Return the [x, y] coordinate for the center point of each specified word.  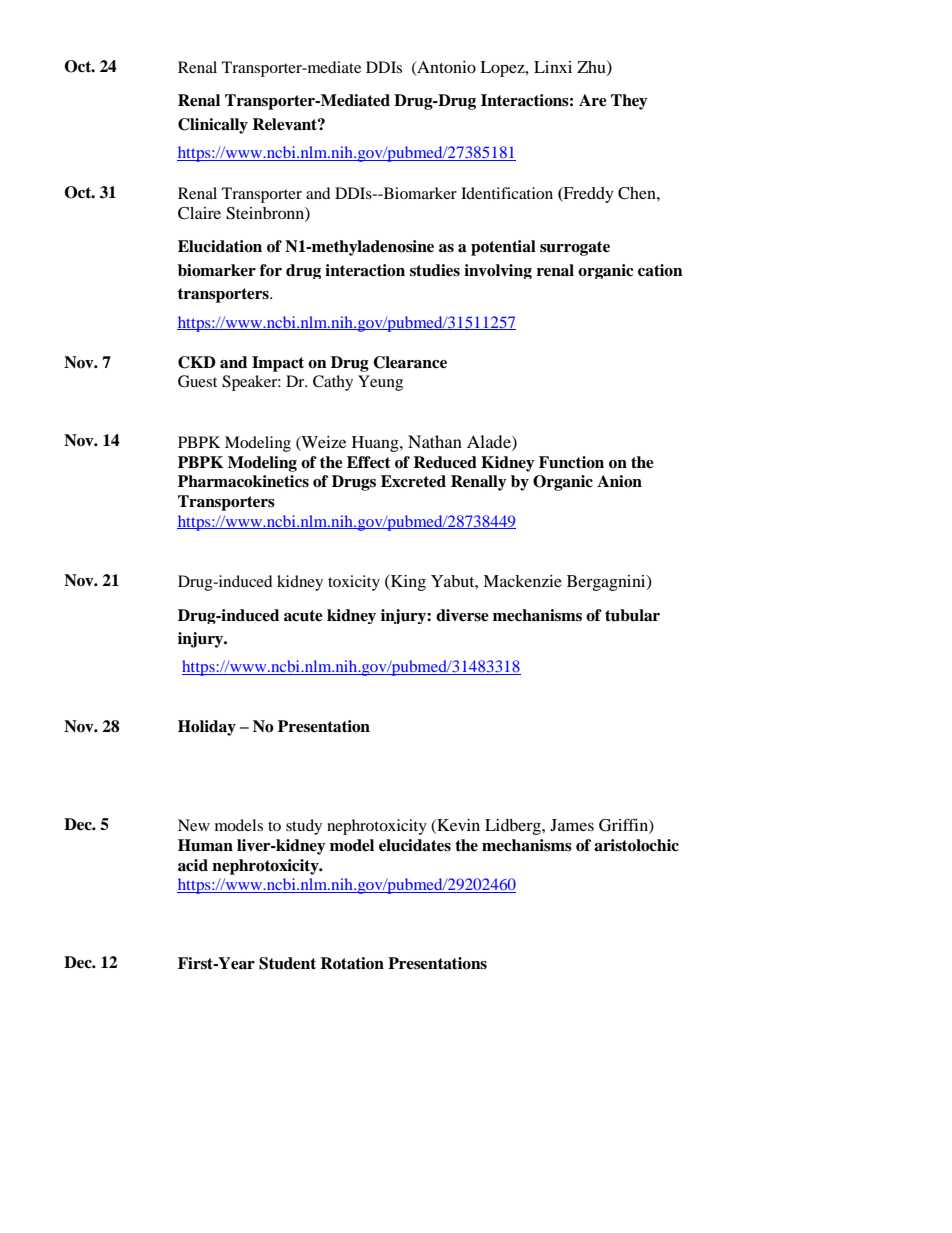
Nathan [435, 441]
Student [287, 963]
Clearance [410, 362]
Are [593, 100]
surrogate [575, 248]
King [407, 582]
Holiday [207, 728]
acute [303, 616]
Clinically [213, 126]
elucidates [415, 845]
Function [571, 462]
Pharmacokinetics [243, 481]
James [572, 825]
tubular [632, 615]
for [271, 270]
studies [435, 270]
